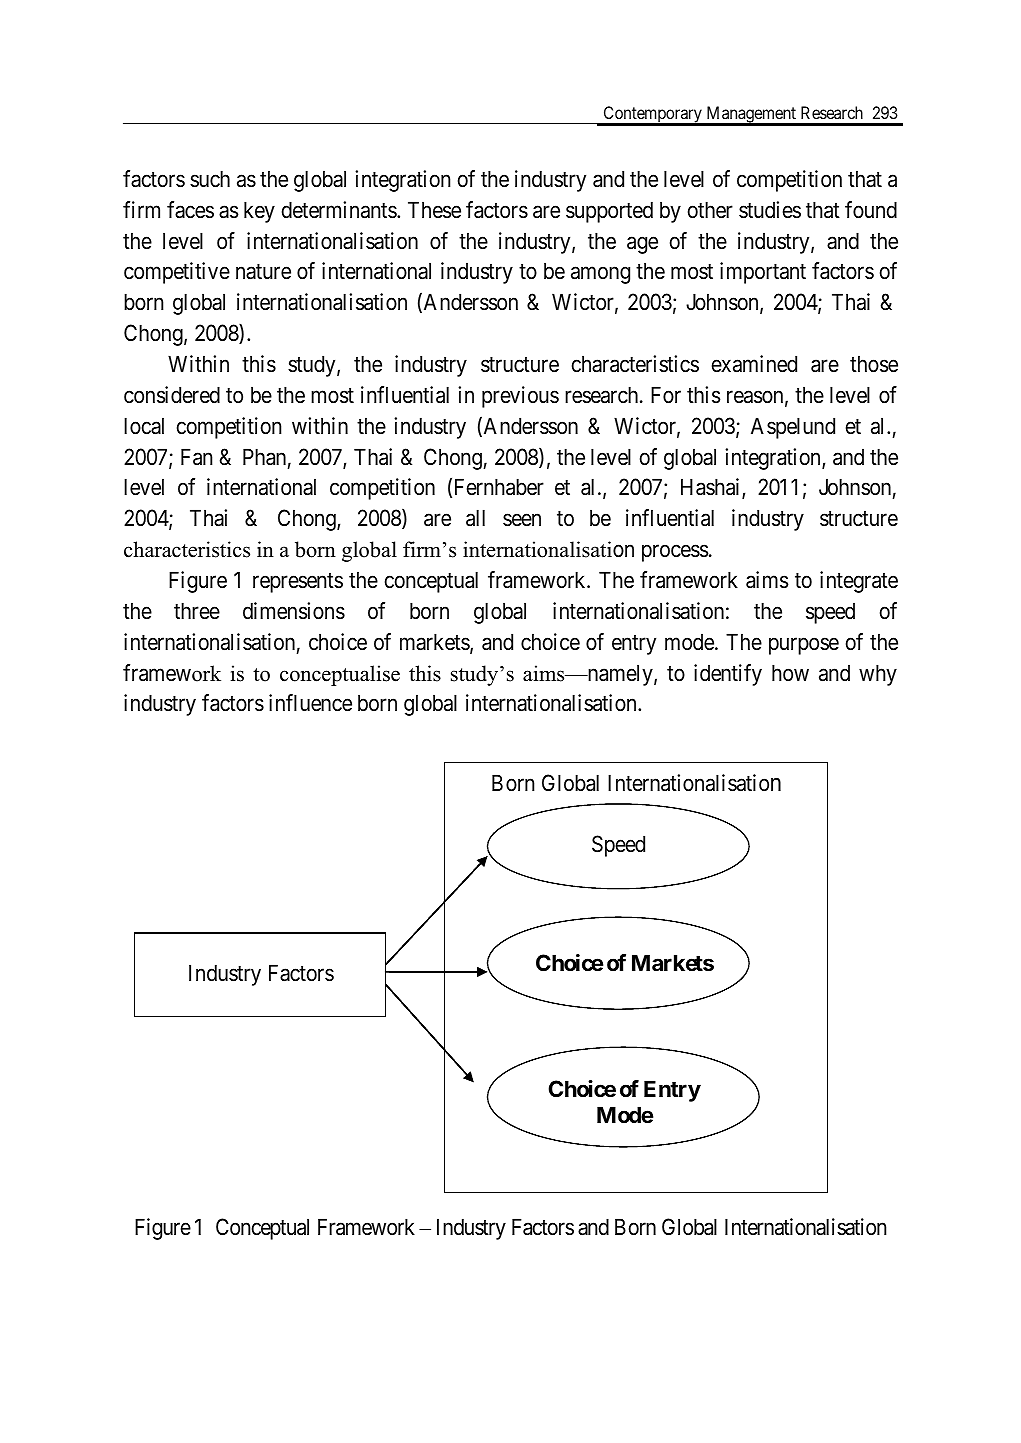  I want to click on identify, so click(728, 675).
